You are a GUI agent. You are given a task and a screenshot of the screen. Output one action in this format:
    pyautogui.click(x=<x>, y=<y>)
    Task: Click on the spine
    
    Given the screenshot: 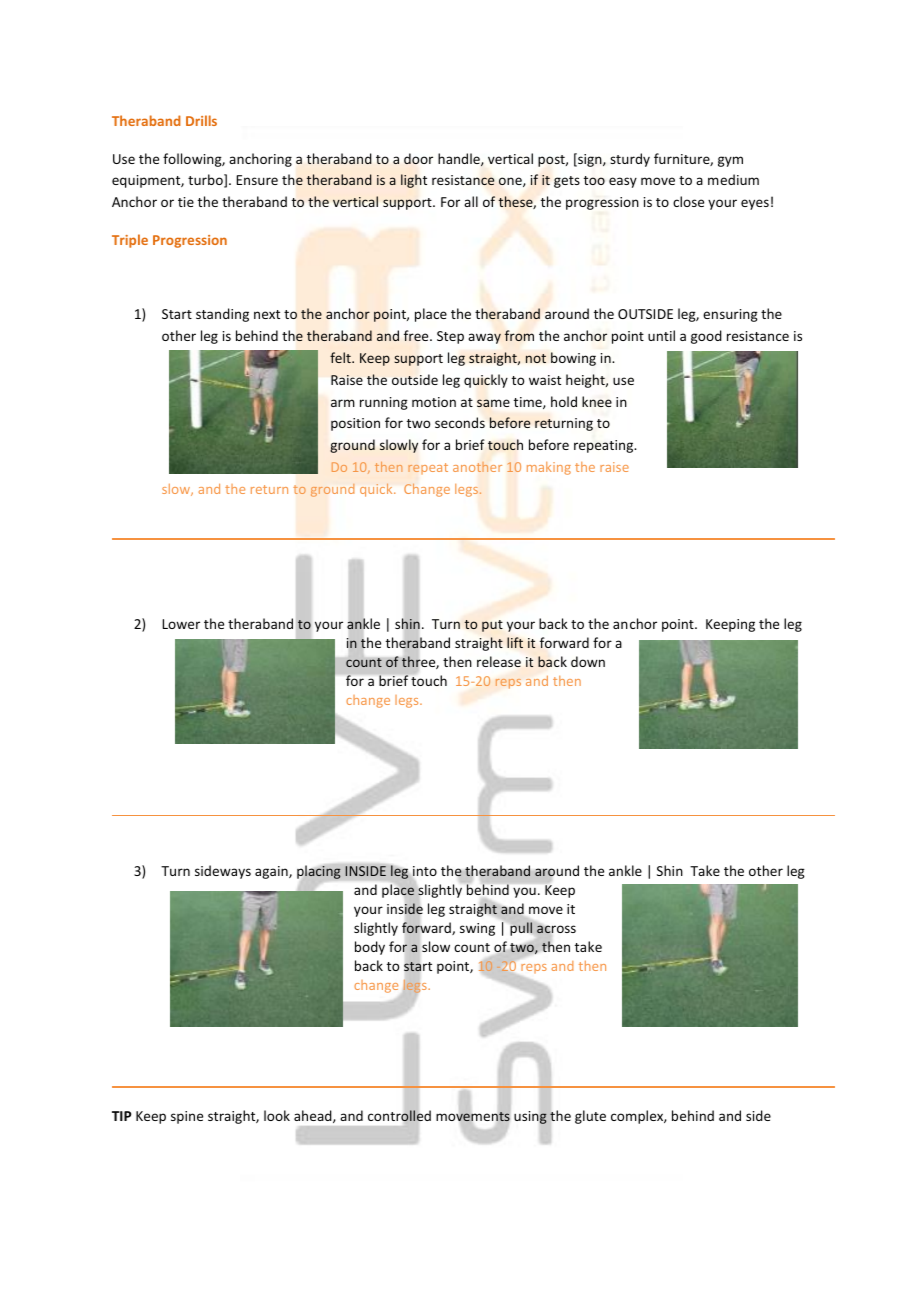 What is the action you would take?
    pyautogui.click(x=187, y=1117)
